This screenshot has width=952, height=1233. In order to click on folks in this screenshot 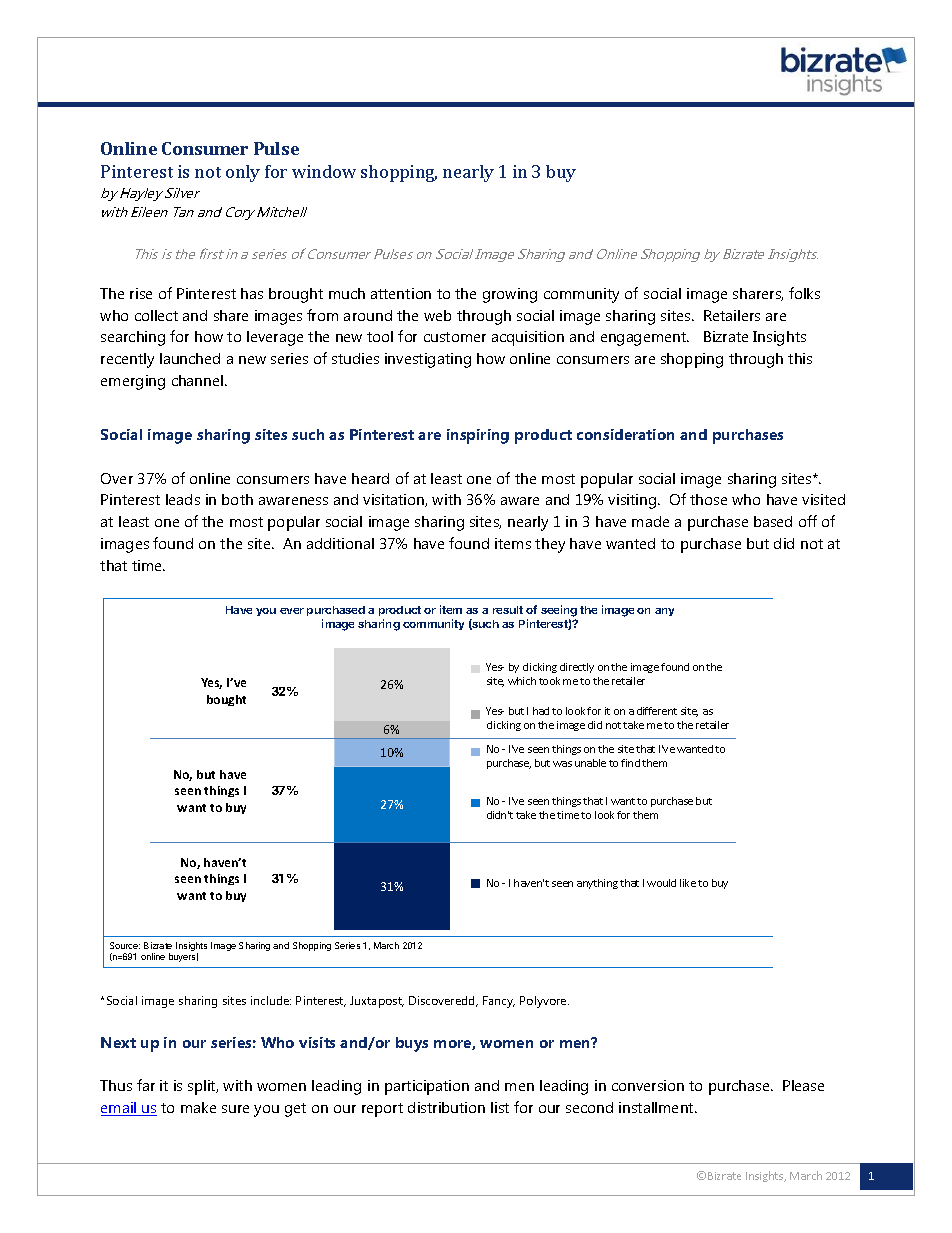, I will do `click(804, 293)`.
